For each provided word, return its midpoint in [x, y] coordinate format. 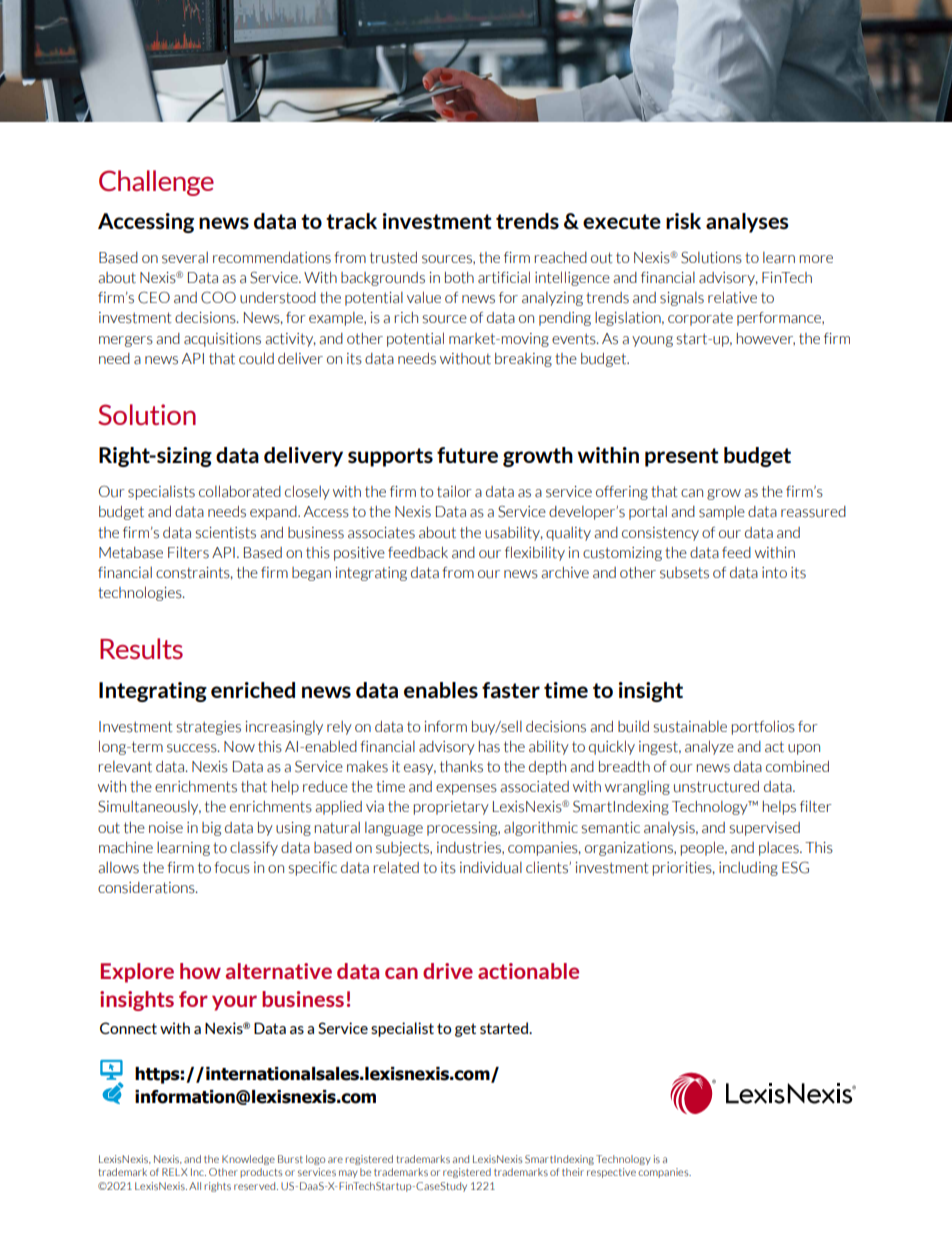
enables [441, 690]
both [459, 278]
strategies [208, 728]
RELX [175, 1172]
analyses [747, 223]
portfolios [763, 727]
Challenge [156, 183]
